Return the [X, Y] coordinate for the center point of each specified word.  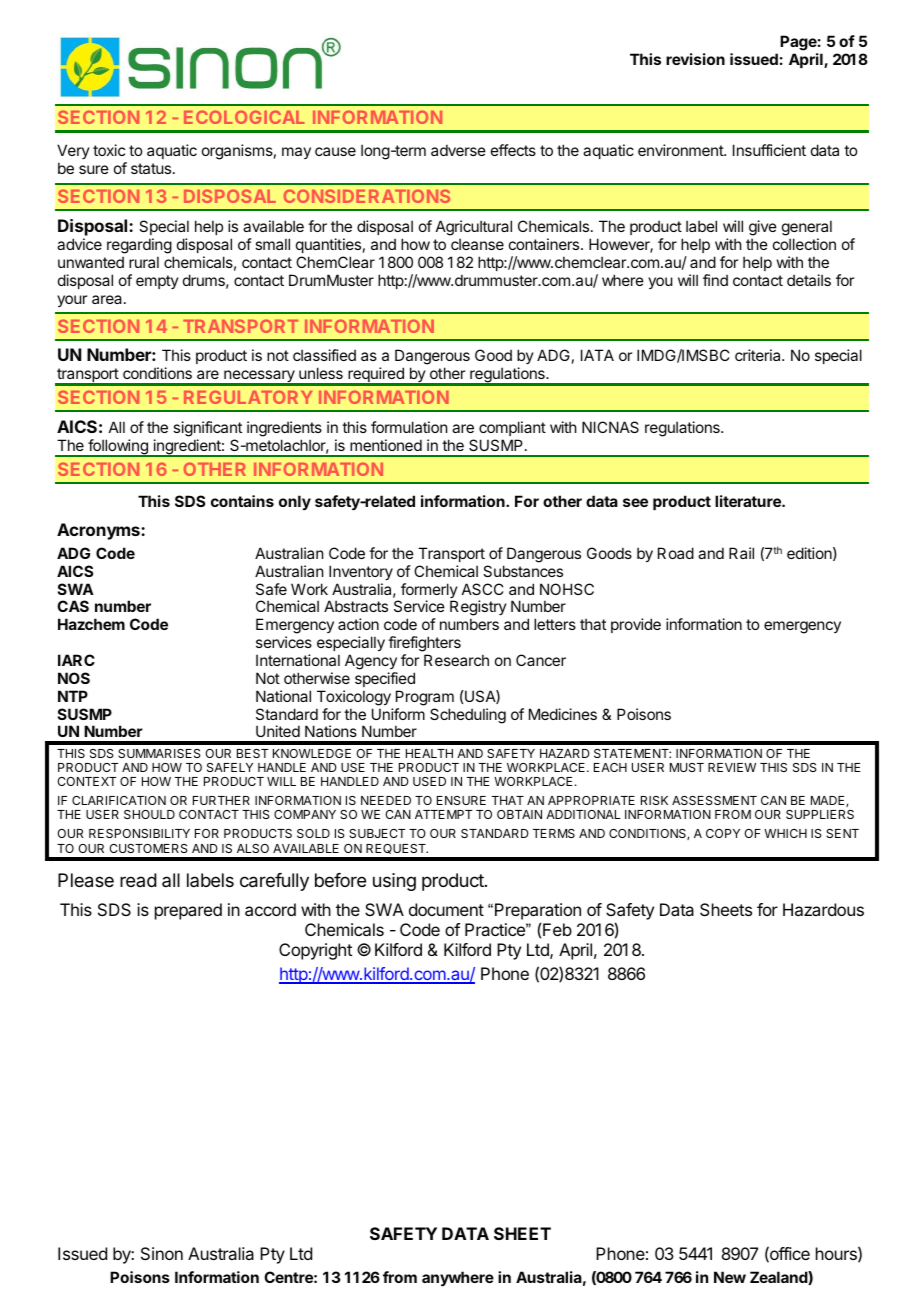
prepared [188, 911]
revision [695, 59]
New [730, 1277]
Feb [557, 929]
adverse [458, 150]
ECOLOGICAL [244, 117]
